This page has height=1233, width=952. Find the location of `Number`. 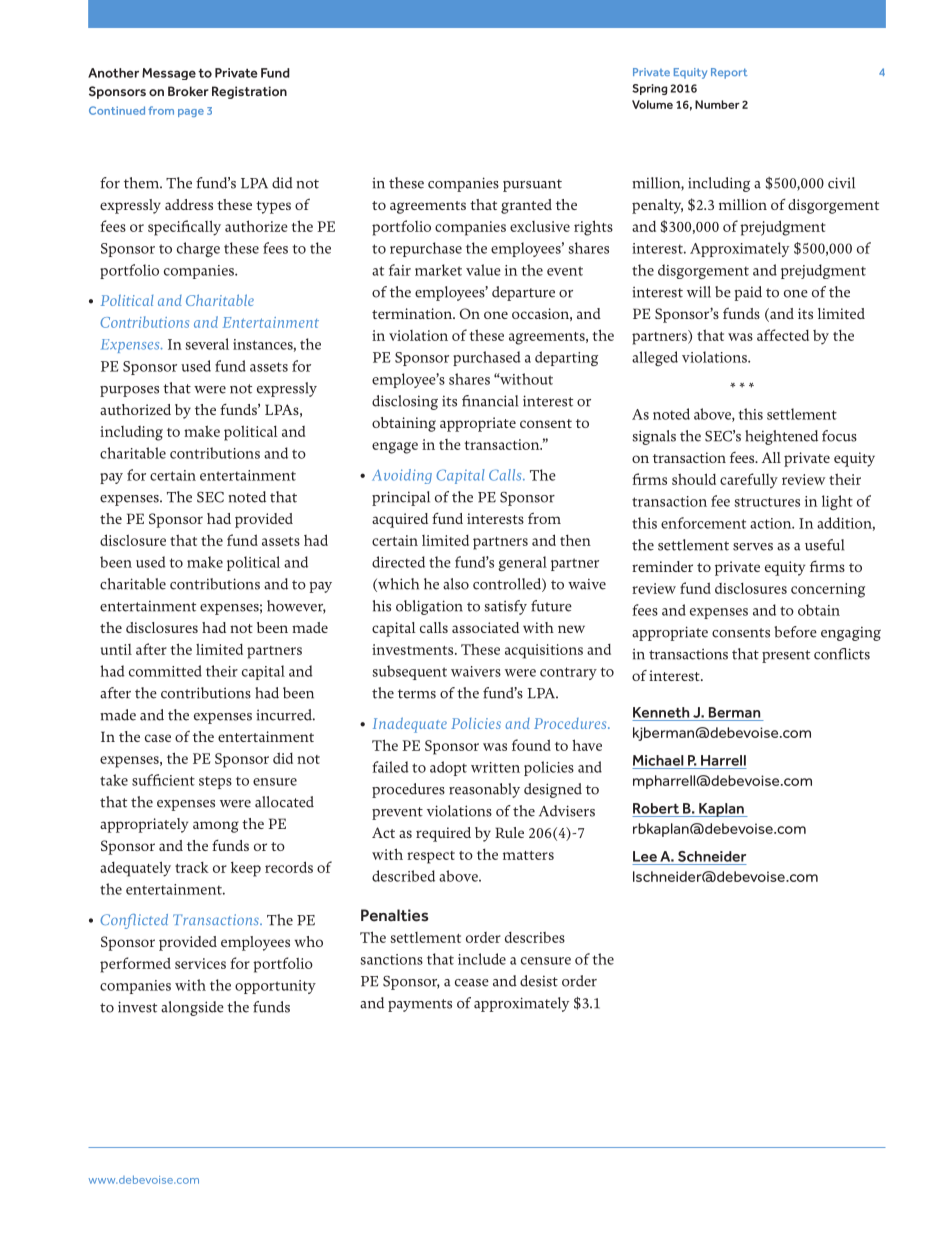

Number is located at coordinates (717, 104).
